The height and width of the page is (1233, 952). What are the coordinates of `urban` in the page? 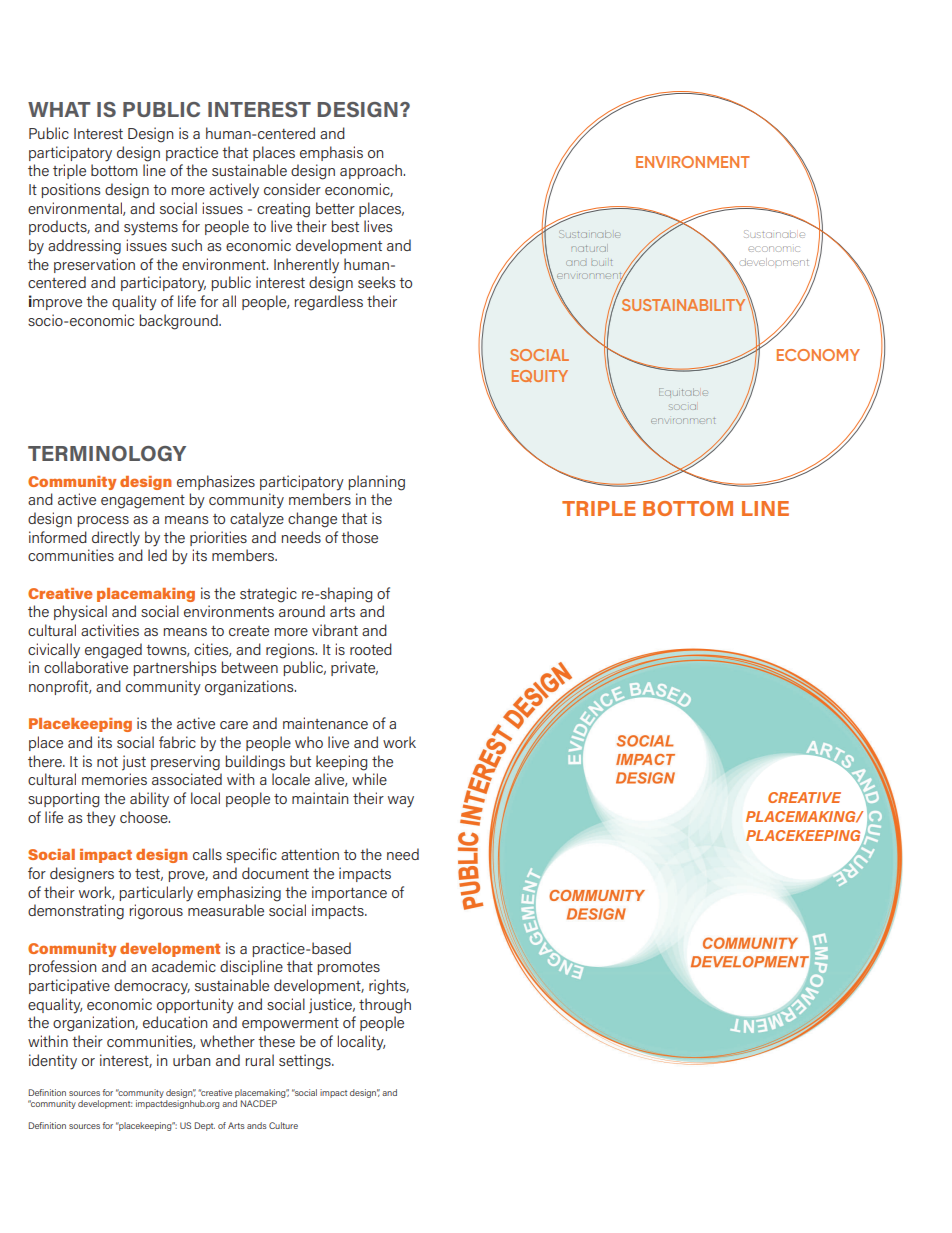 It's located at (191, 1060).
